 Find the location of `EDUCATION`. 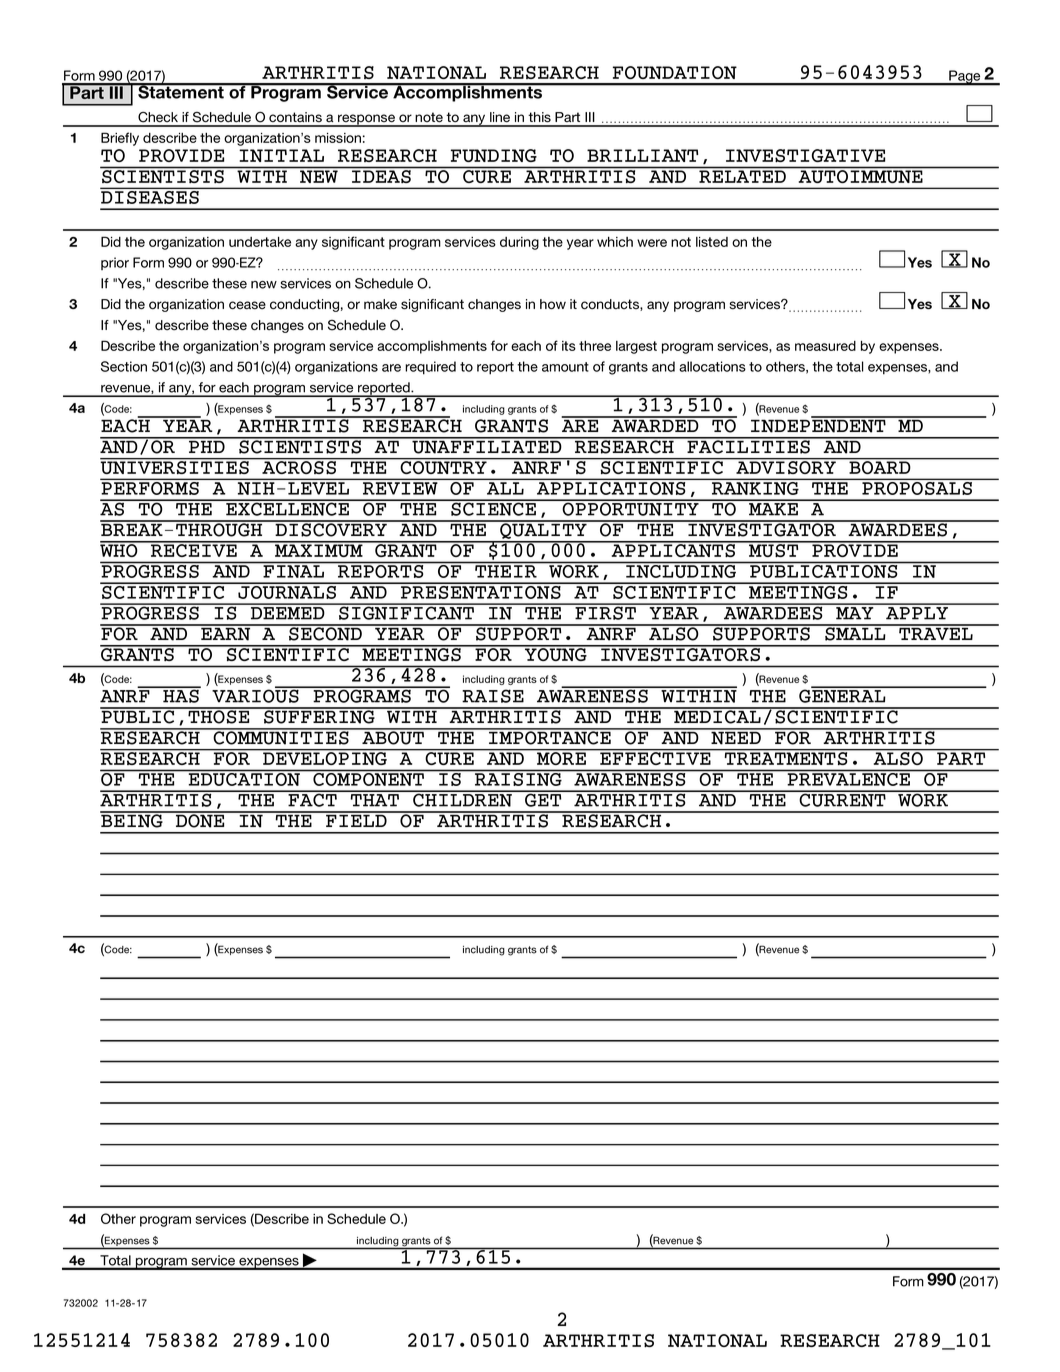

EDUCATION is located at coordinates (244, 779).
